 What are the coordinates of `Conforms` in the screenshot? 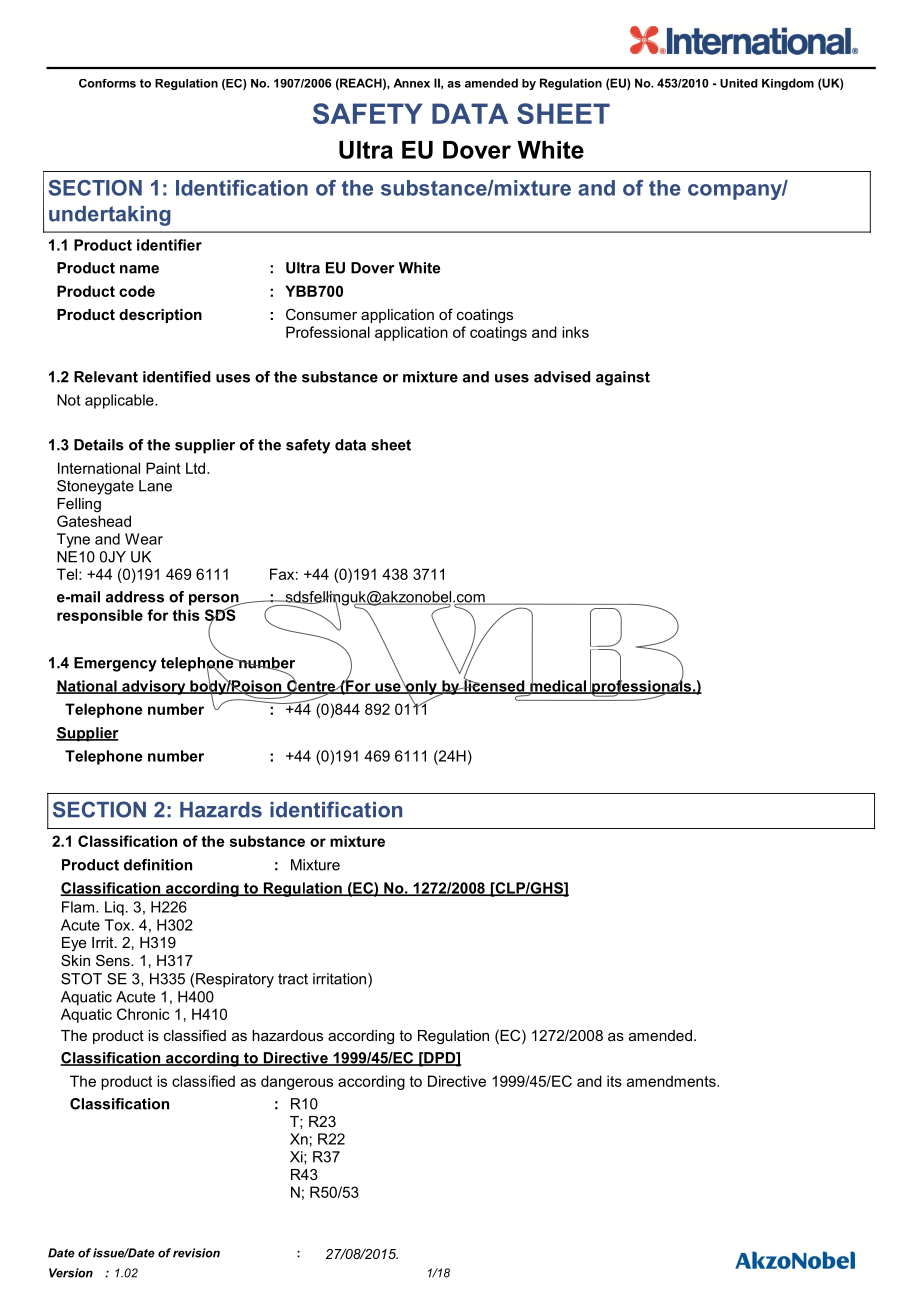 It's located at (107, 83).
